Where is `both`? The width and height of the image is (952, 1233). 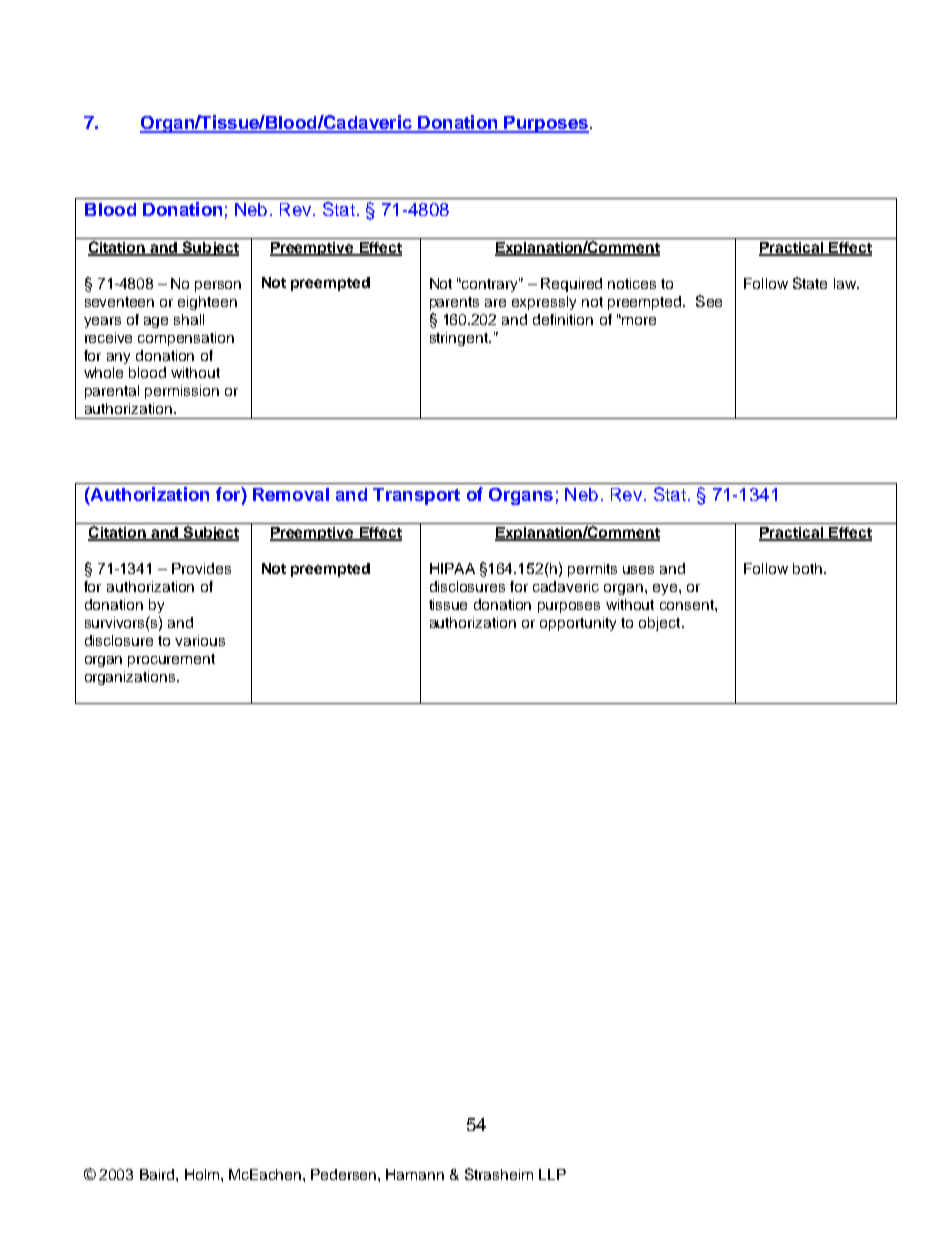
both is located at coordinates (807, 568).
